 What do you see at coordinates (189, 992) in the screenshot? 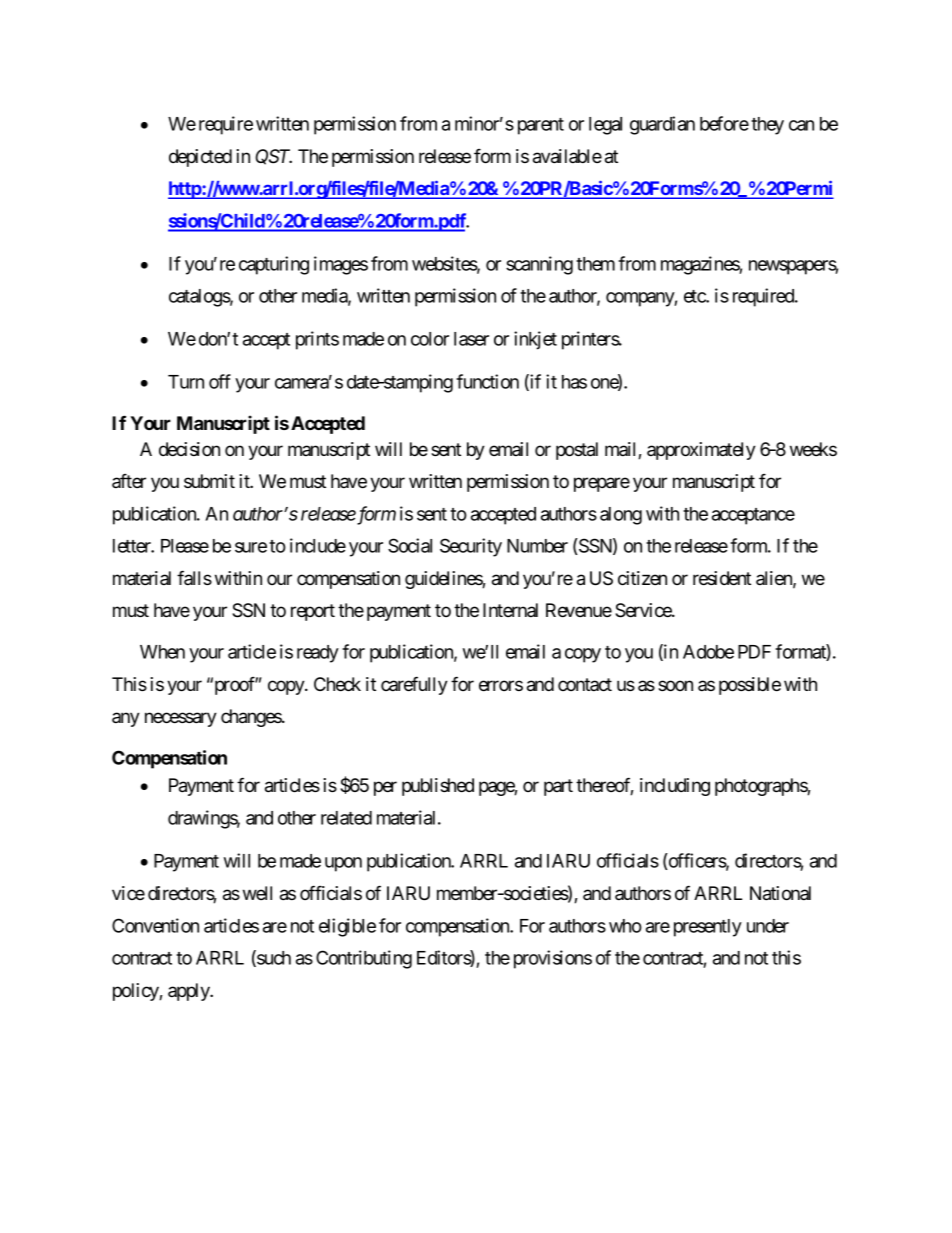
I see `apply` at bounding box center [189, 992].
